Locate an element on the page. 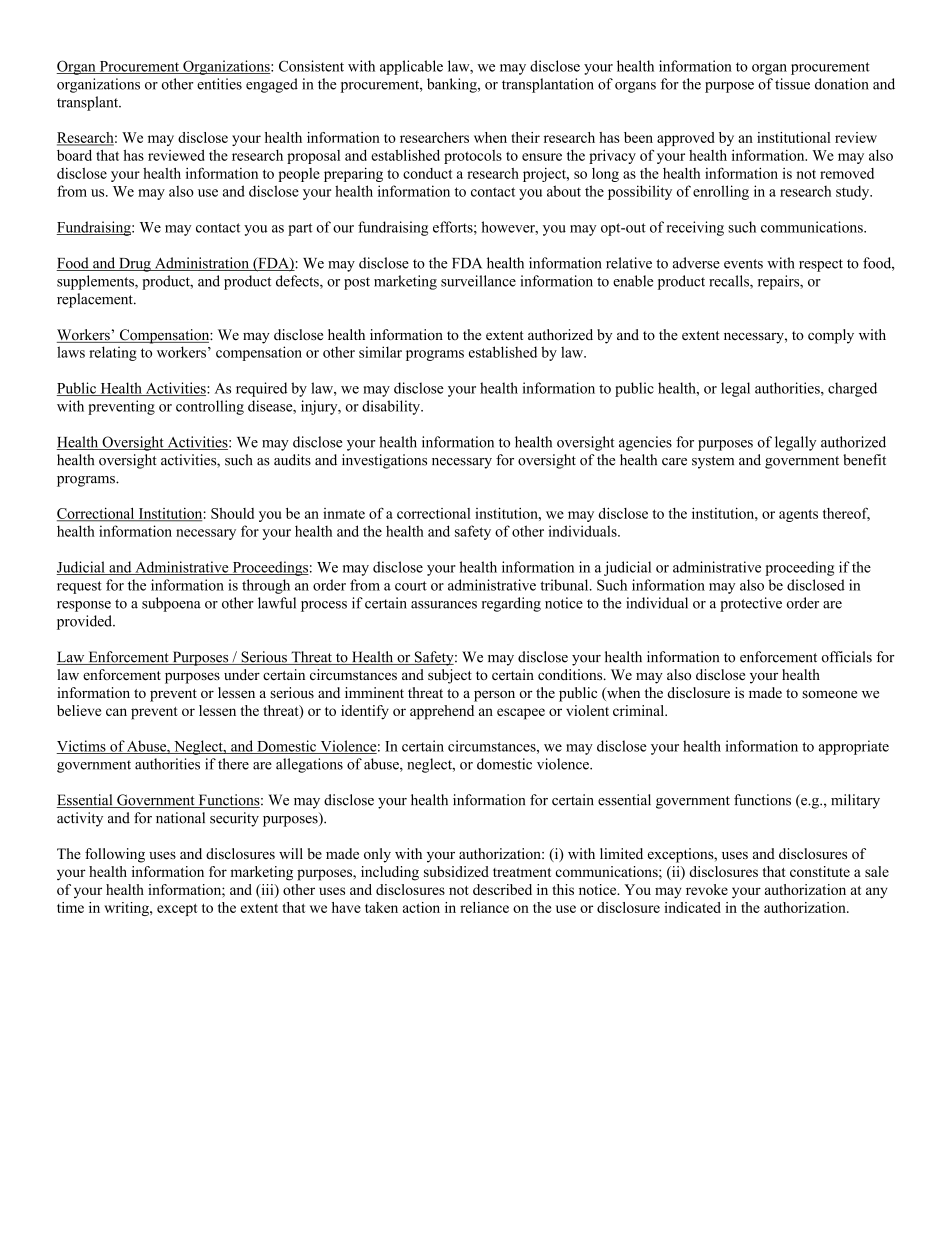  entities is located at coordinates (219, 84).
